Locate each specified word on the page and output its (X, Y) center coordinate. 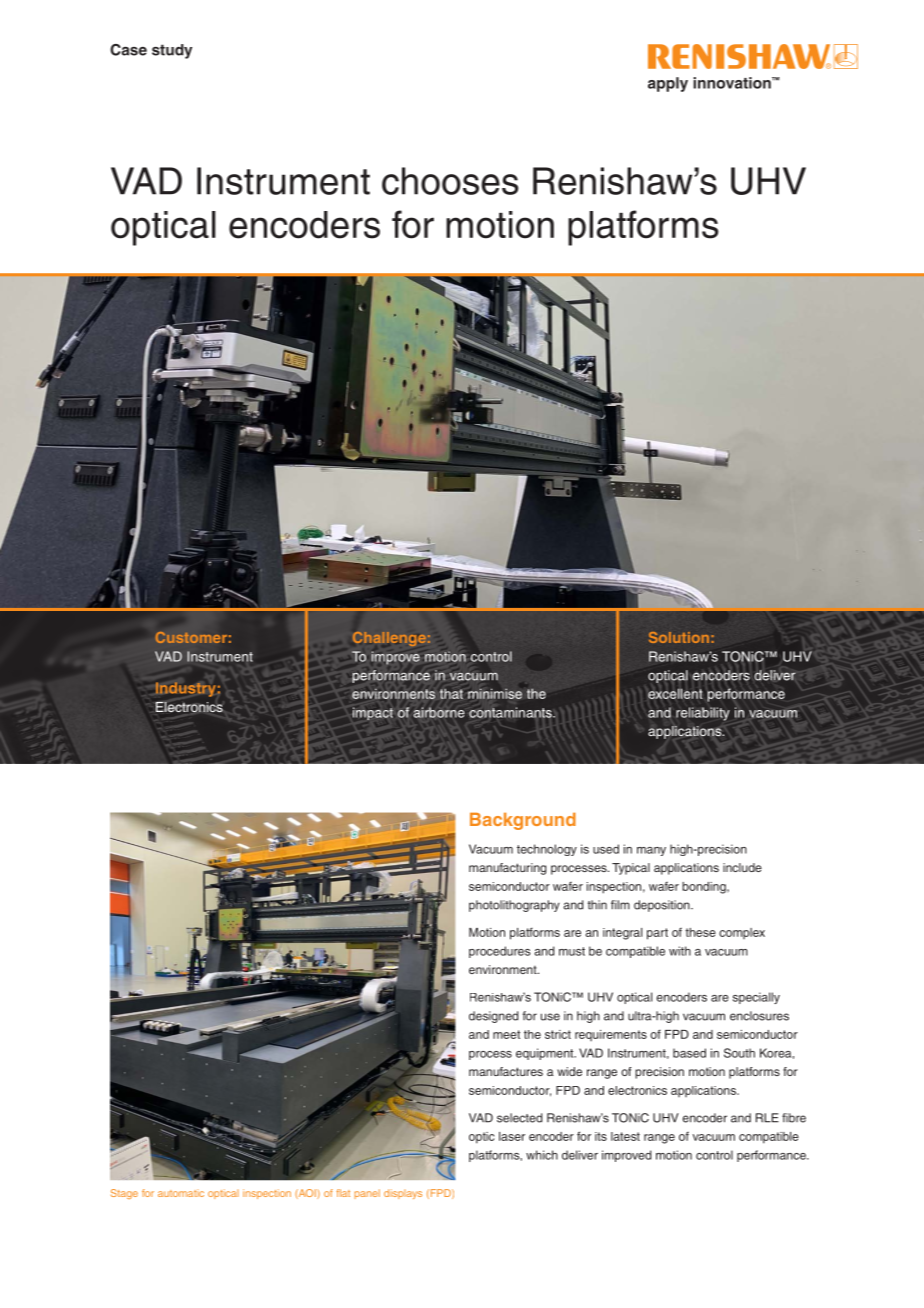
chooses (450, 181)
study (172, 51)
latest (625, 1136)
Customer (191, 637)
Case (128, 50)
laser (512, 1136)
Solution (679, 637)
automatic (181, 1193)
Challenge (389, 639)
